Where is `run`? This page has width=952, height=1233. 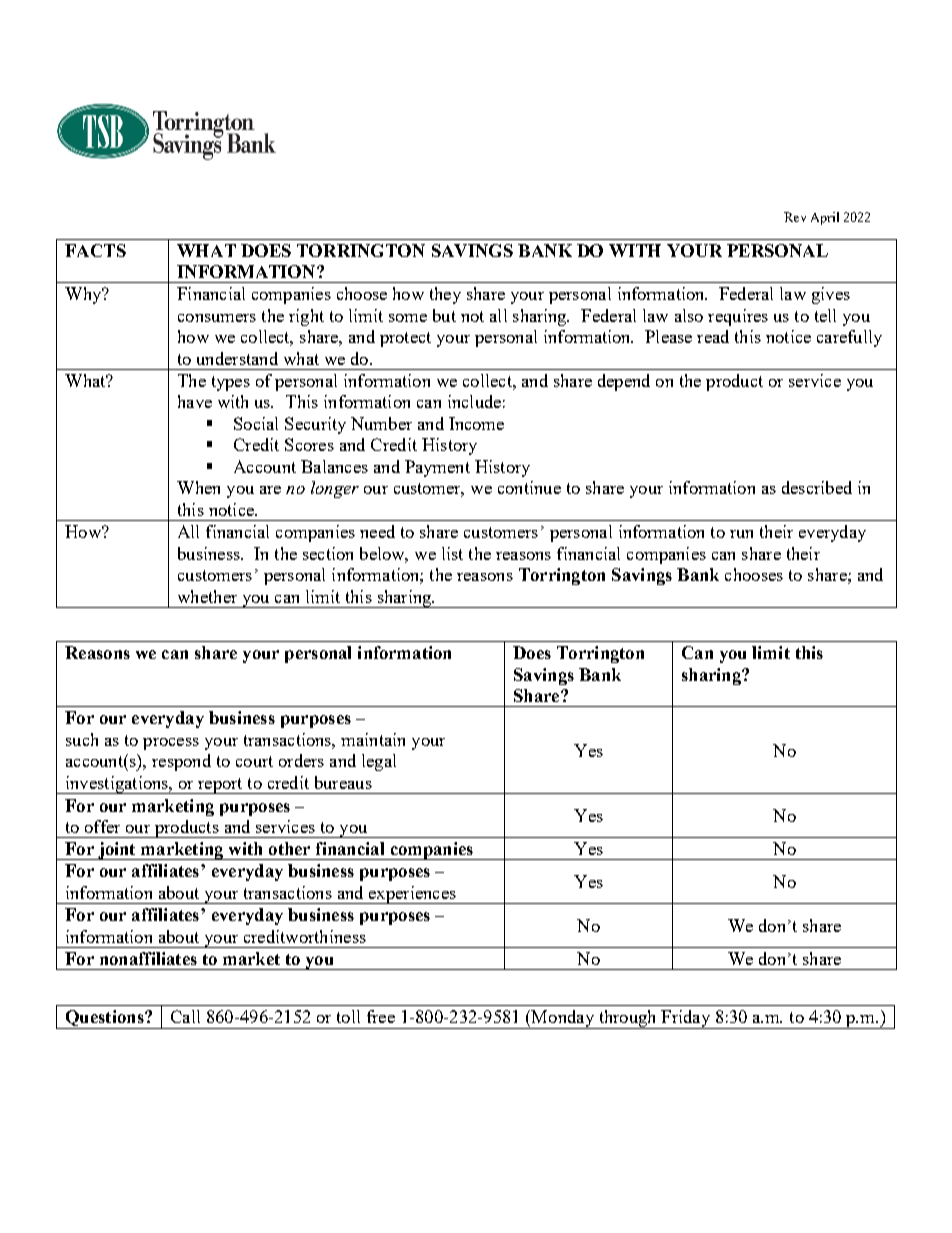 run is located at coordinates (741, 534).
